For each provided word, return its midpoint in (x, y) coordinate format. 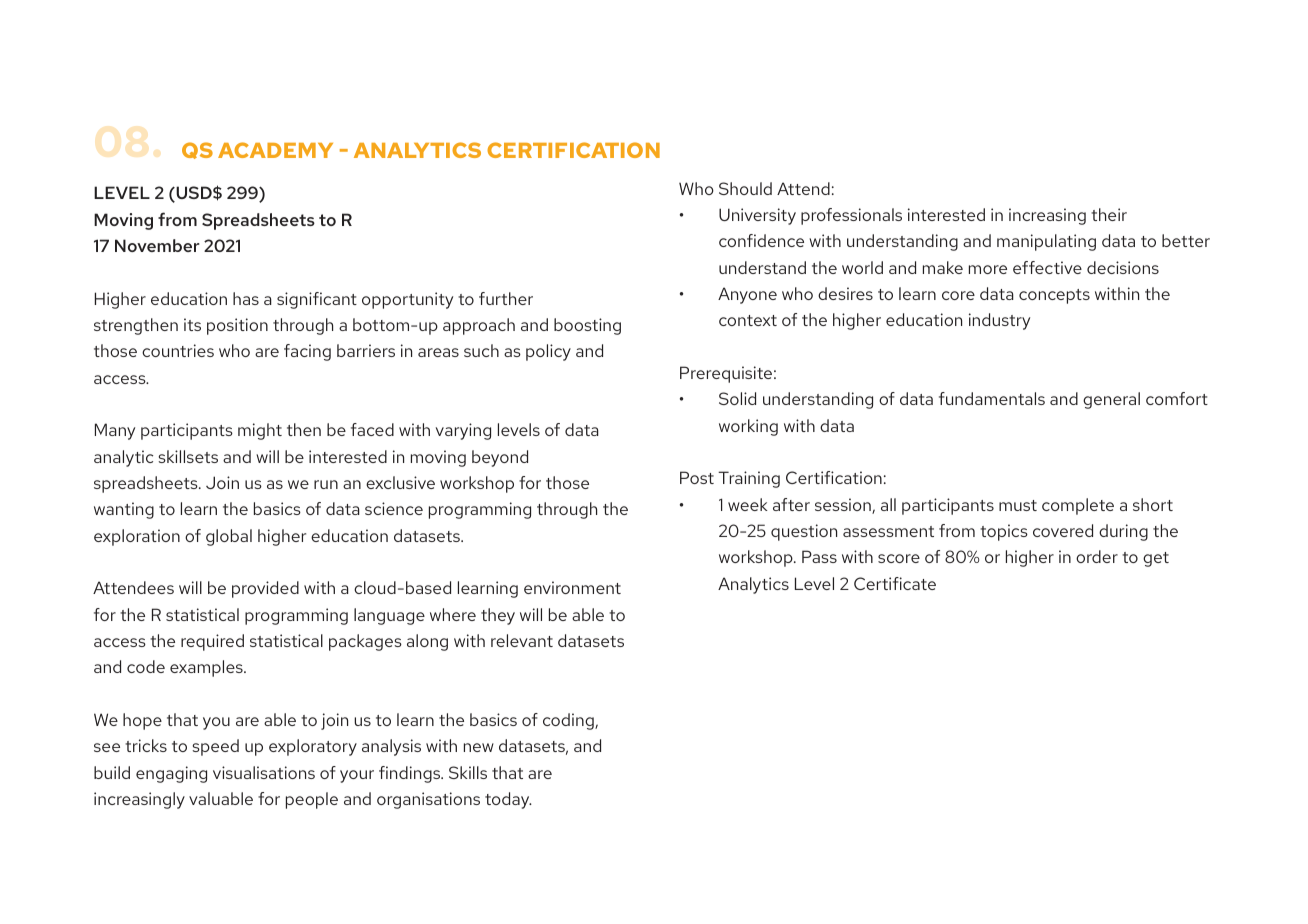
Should (745, 188)
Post (697, 477)
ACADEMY (275, 150)
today (508, 800)
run (326, 484)
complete (1078, 506)
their (1109, 214)
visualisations (264, 772)
